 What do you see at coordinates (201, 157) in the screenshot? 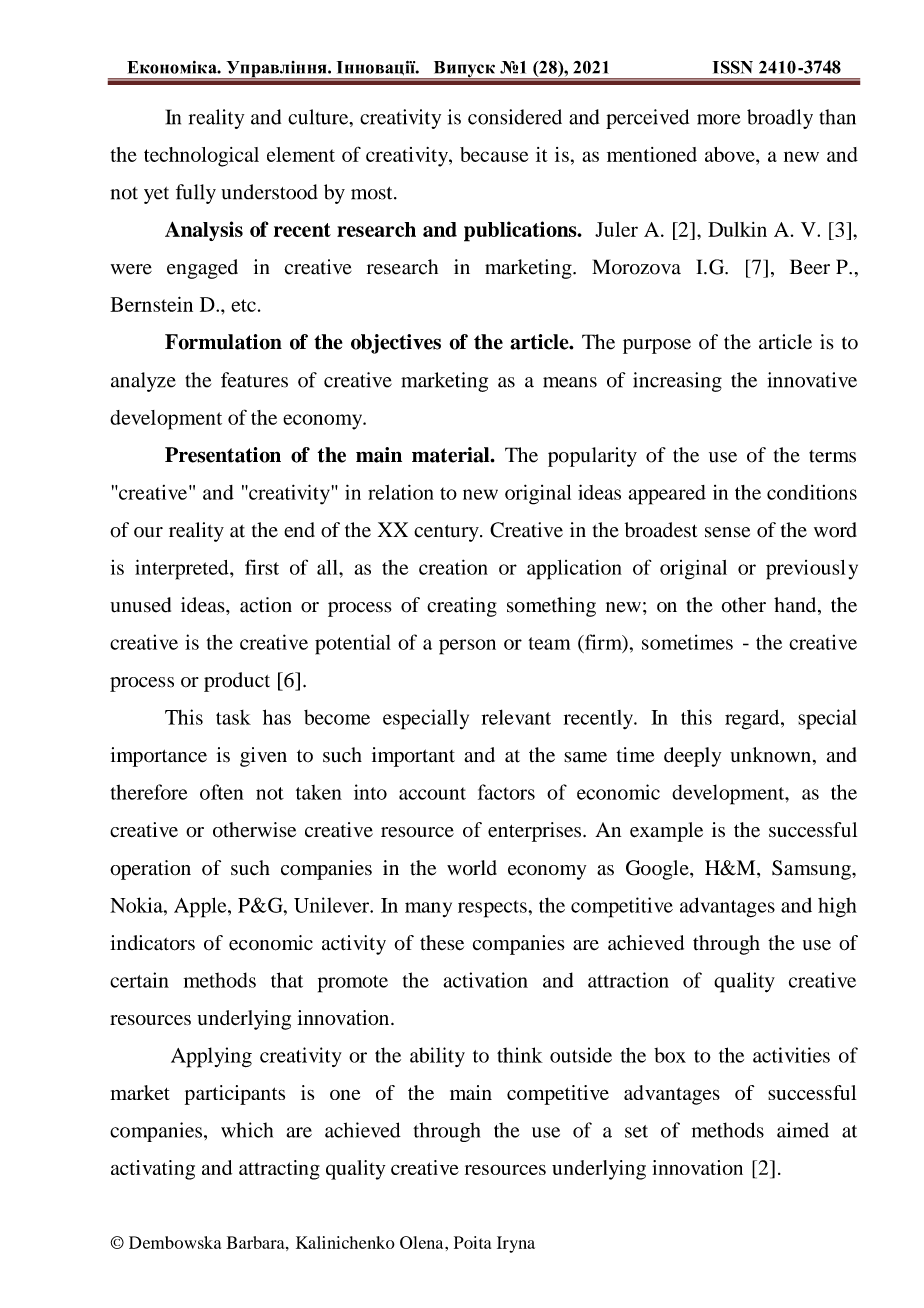
I see `technological` at bounding box center [201, 157].
